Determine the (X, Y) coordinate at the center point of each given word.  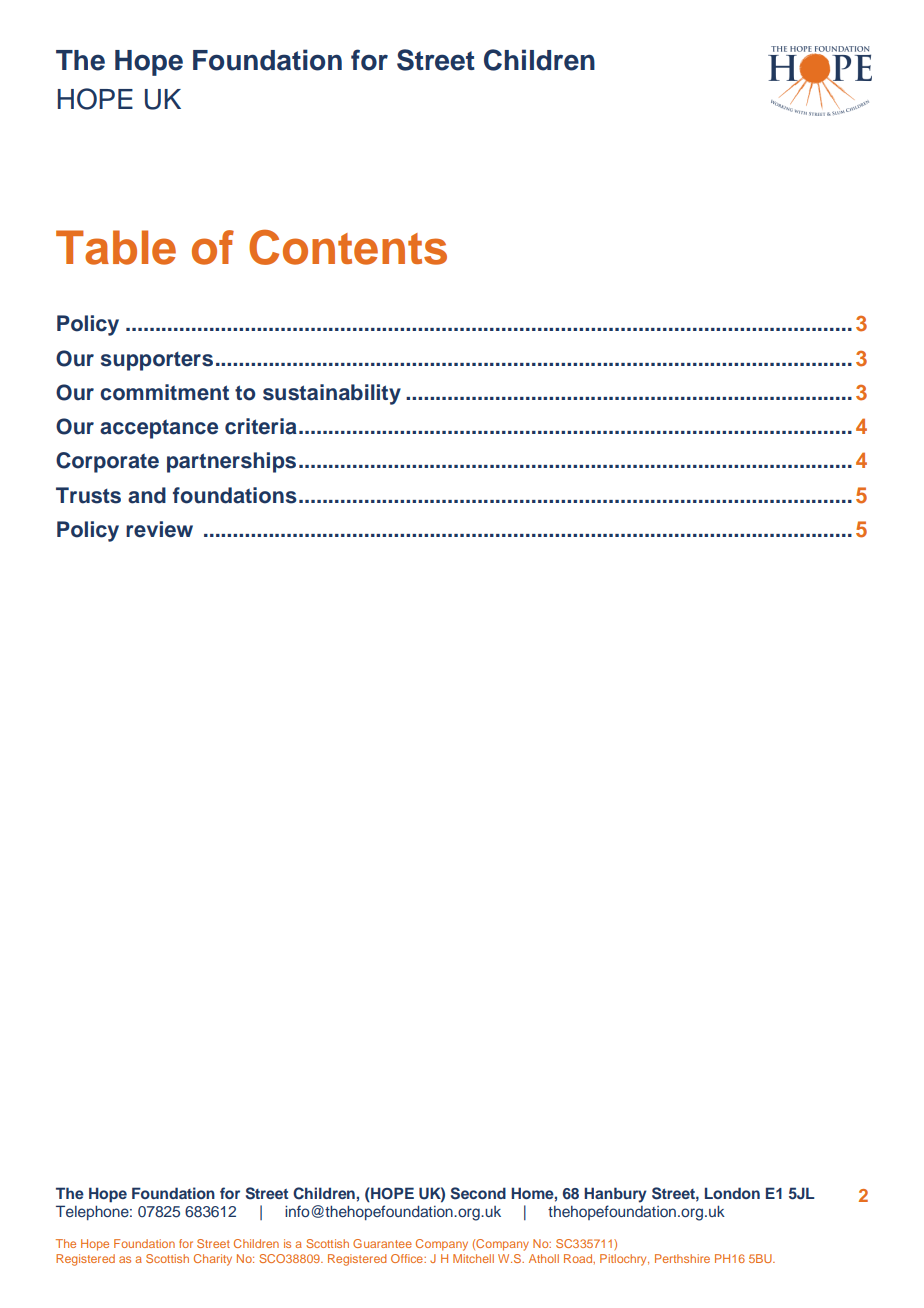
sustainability (332, 394)
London (732, 1193)
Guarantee (382, 1243)
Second (478, 1193)
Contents (348, 247)
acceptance (159, 429)
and (147, 495)
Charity (213, 1260)
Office (408, 1258)
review (159, 529)
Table (116, 247)
